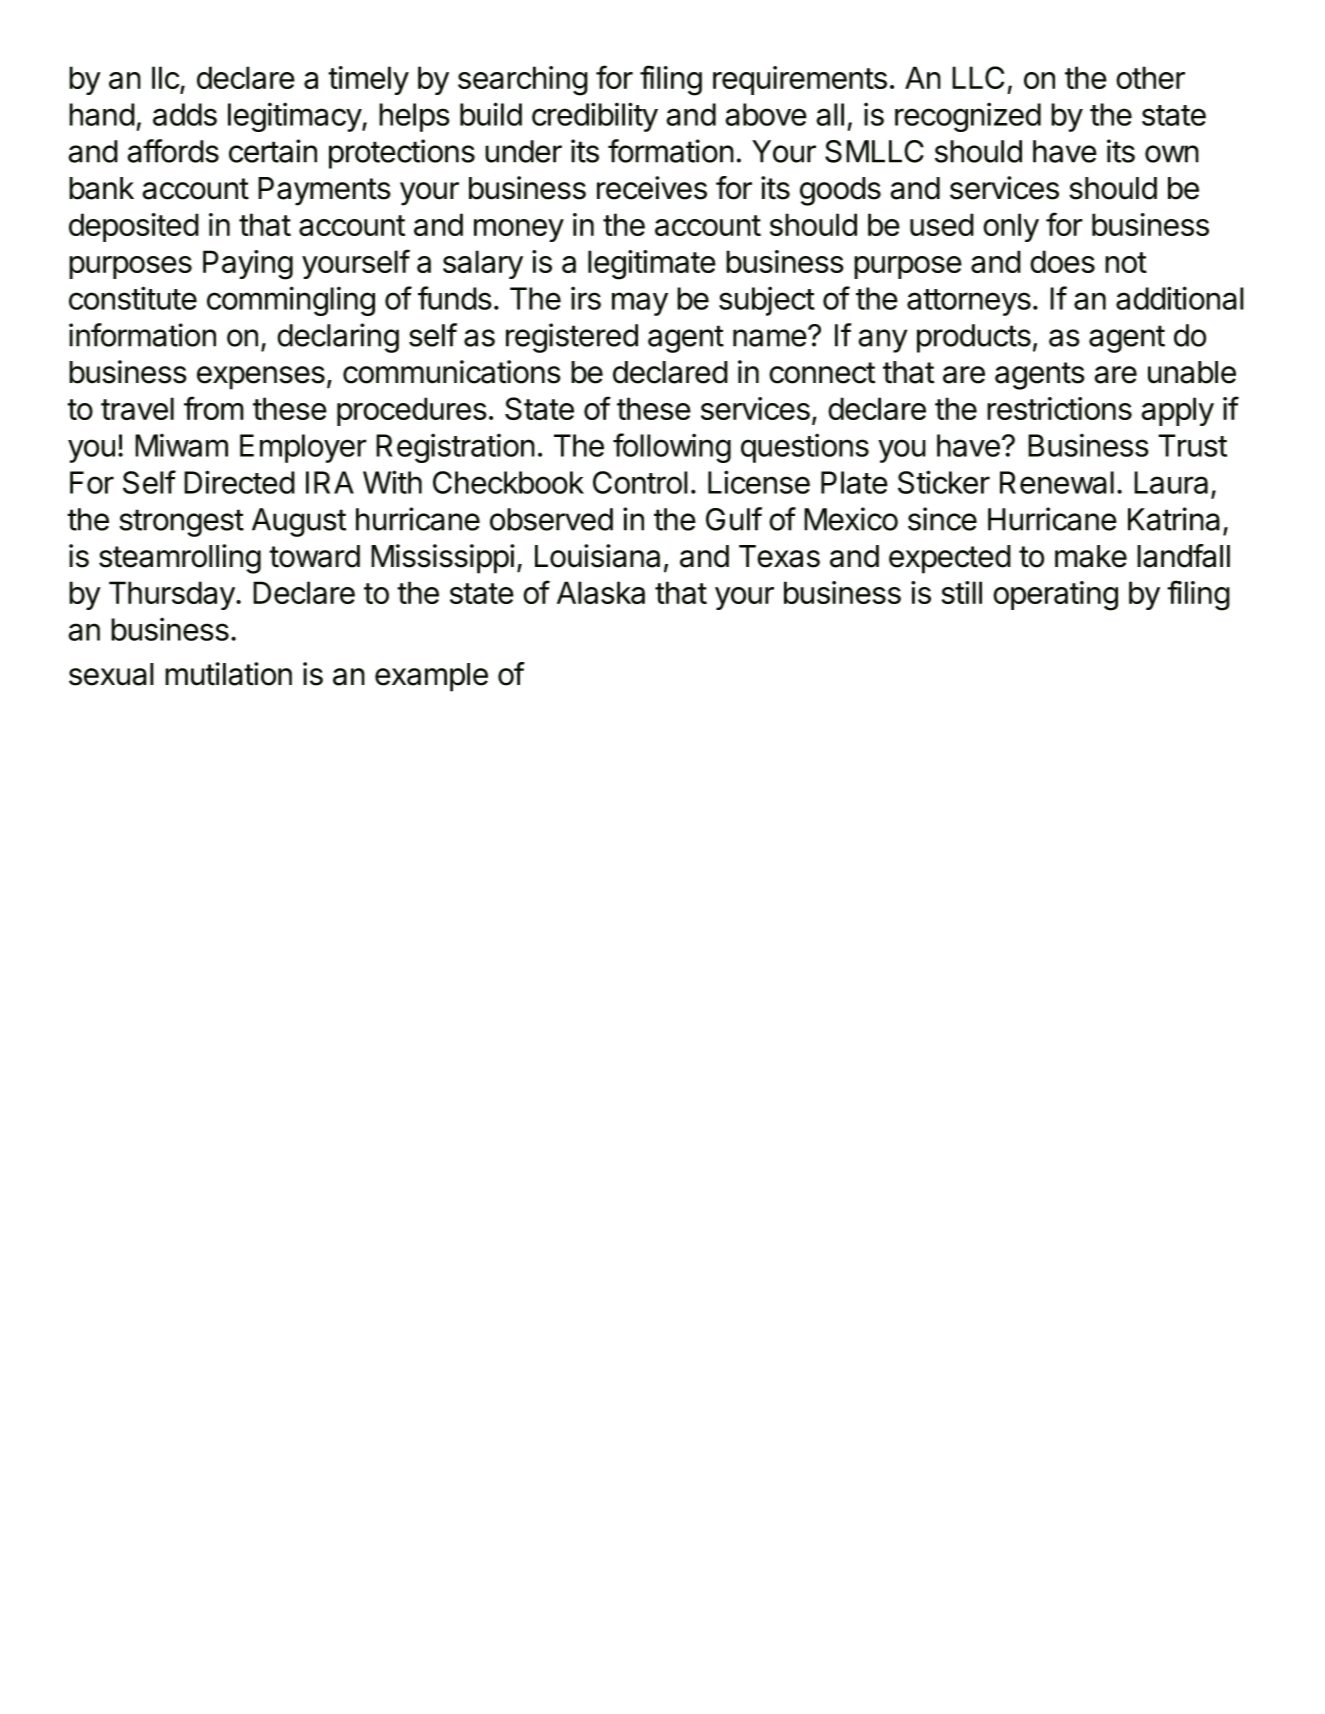 The image size is (1325, 1714). What do you see at coordinates (261, 378) in the document?
I see `expenses` at bounding box center [261, 378].
